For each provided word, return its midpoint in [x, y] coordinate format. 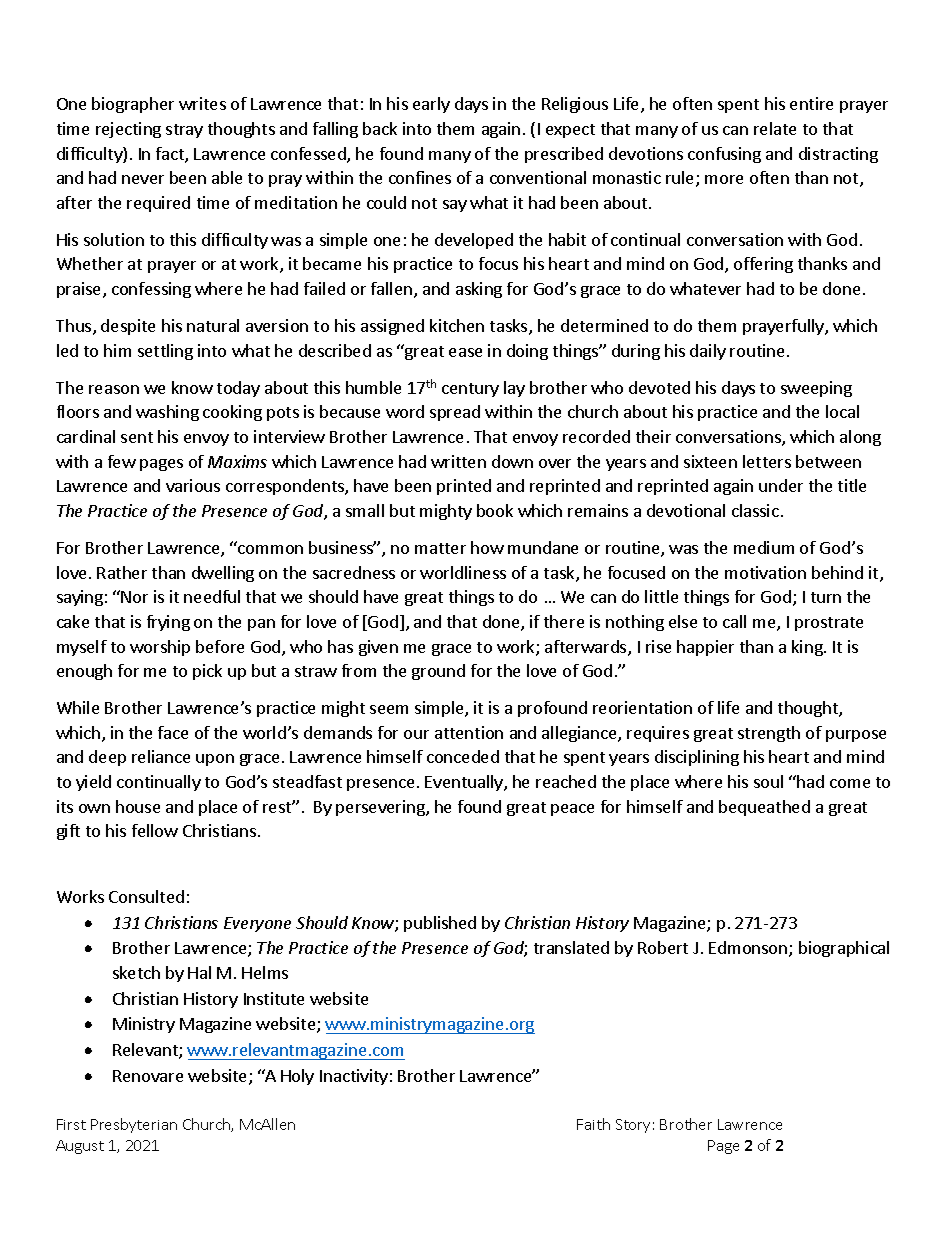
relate [775, 128]
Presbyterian [134, 1125]
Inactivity [354, 1077]
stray [184, 131]
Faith [593, 1124]
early [431, 105]
